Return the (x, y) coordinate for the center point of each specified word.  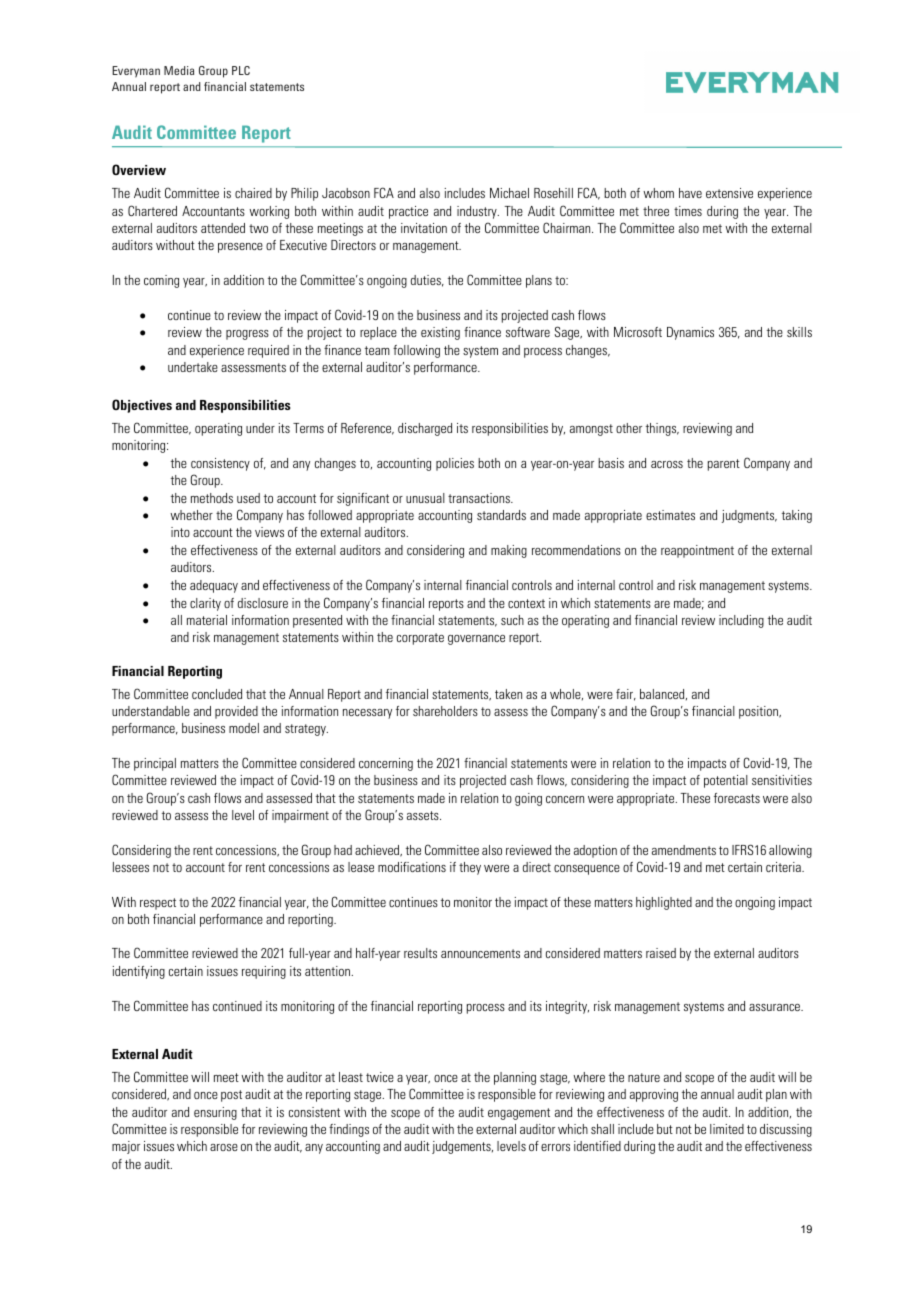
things (662, 429)
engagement (519, 1114)
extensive (729, 193)
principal (155, 764)
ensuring (215, 1113)
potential (726, 781)
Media (179, 70)
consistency (220, 464)
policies (455, 464)
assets (424, 815)
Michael (509, 193)
